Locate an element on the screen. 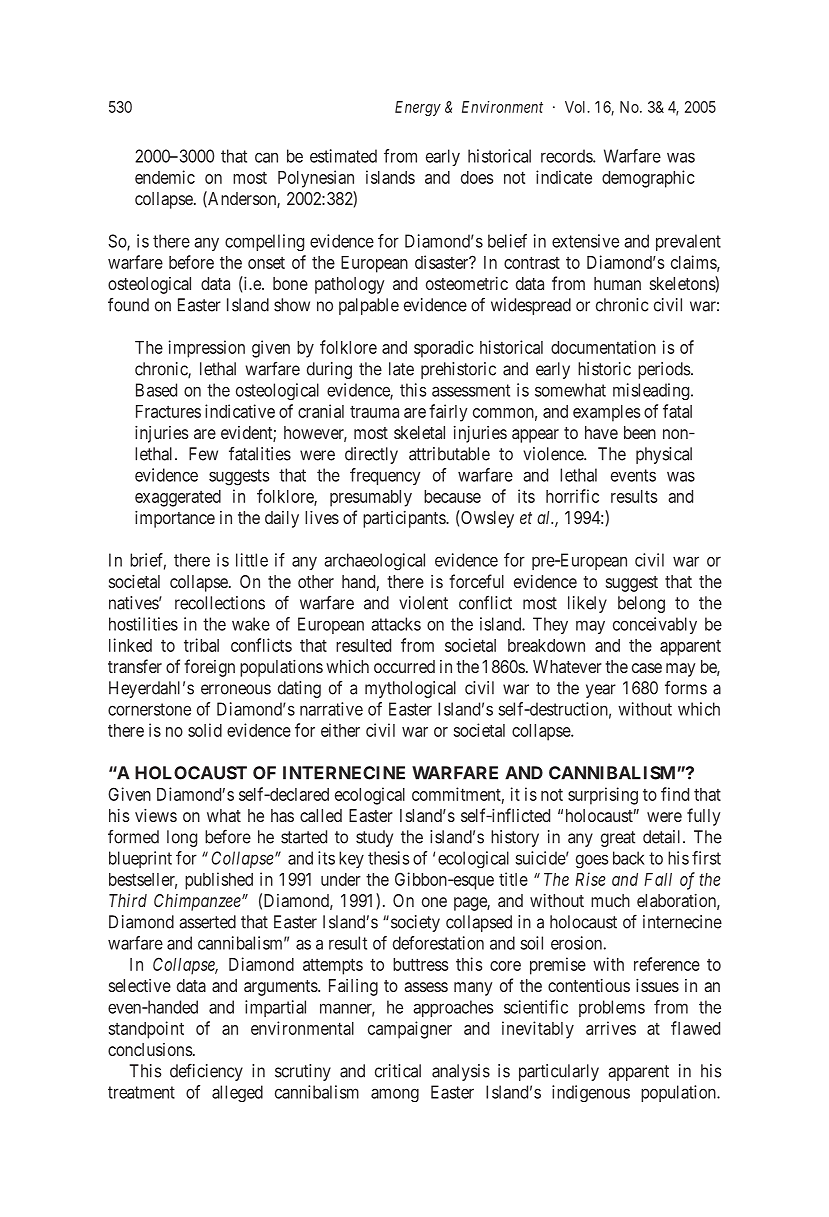 This screenshot has width=829, height=1217. Fractures is located at coordinates (168, 411).
